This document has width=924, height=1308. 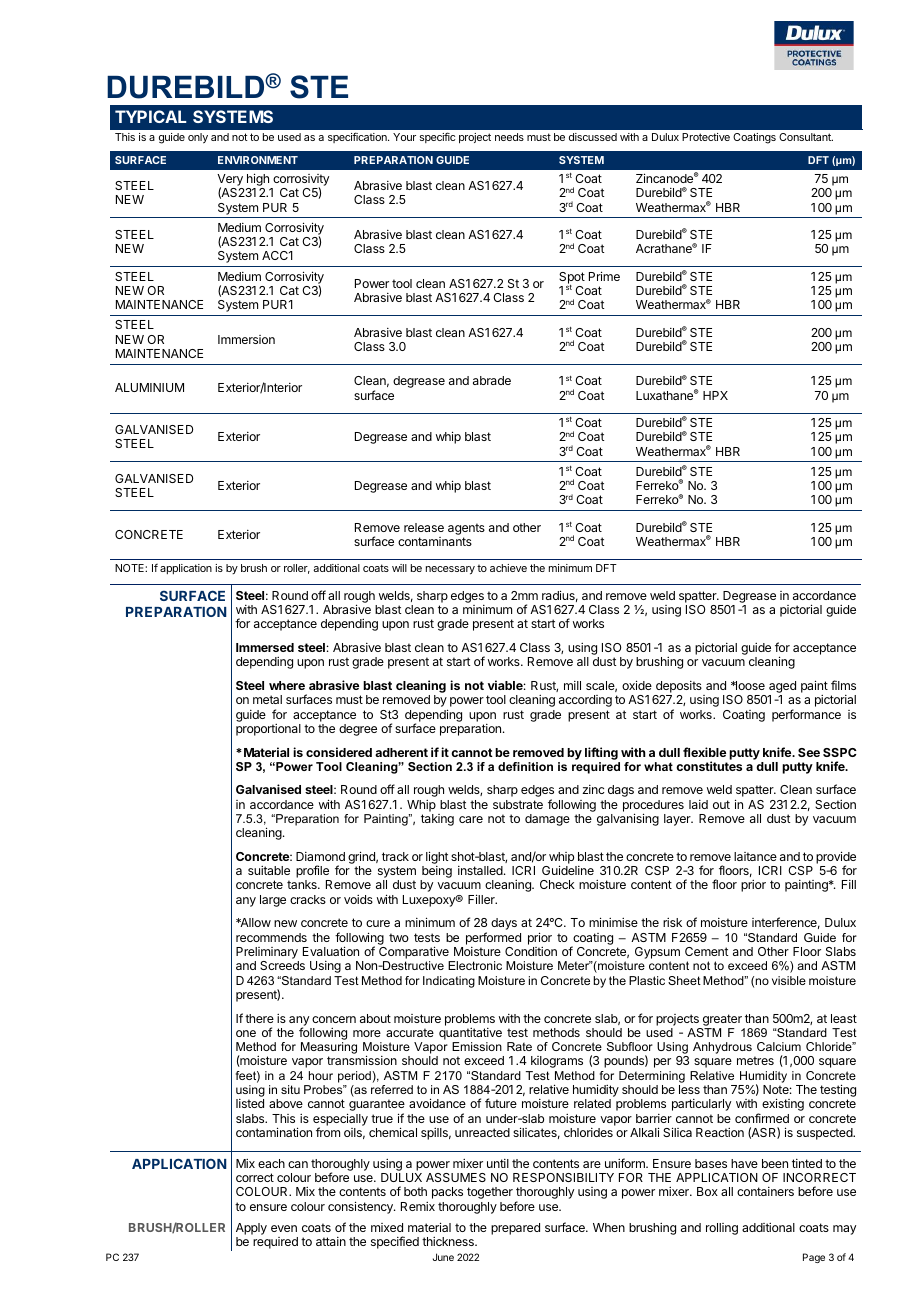 I want to click on installed, so click(x=481, y=870).
